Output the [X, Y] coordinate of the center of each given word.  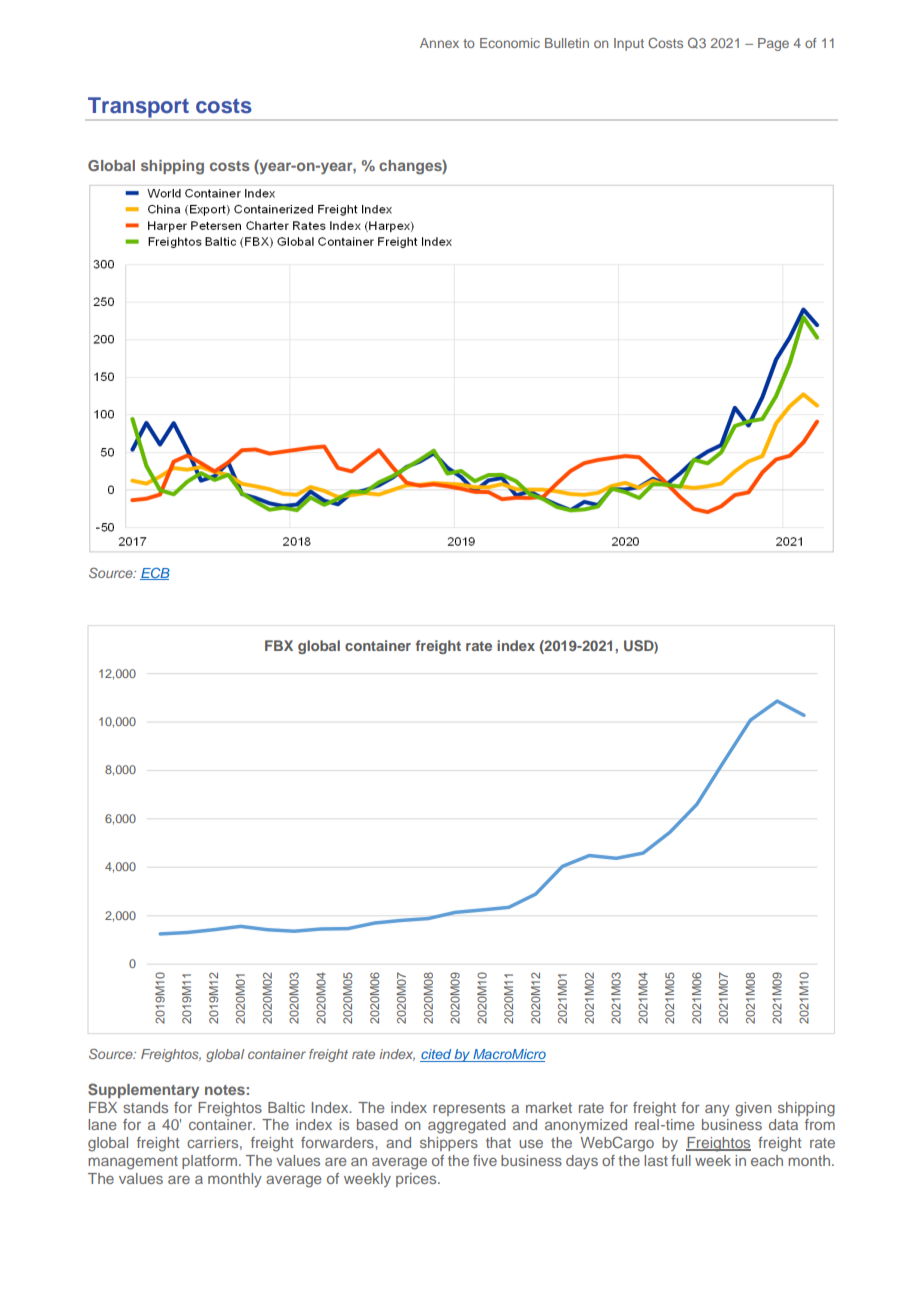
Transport [138, 108]
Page [773, 44]
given [753, 1109]
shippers [449, 1144]
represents [469, 1109]
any [717, 1110]
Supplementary [143, 1090]
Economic [510, 43]
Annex [439, 43]
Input [629, 44]
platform [209, 1162]
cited [436, 1055]
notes [225, 1090]
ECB [155, 574]
